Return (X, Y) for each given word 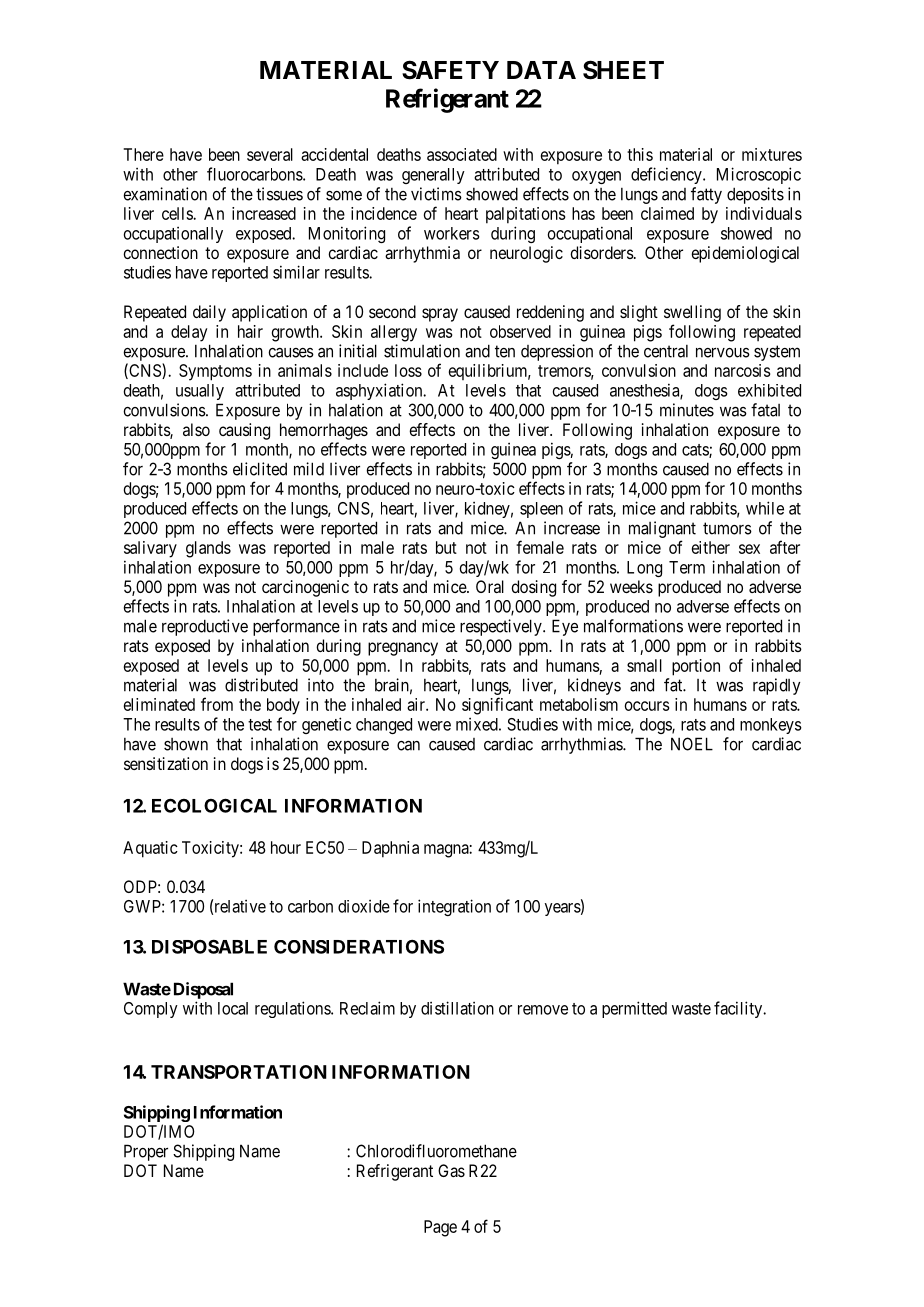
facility (739, 1009)
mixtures (772, 154)
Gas (451, 1170)
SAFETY (450, 70)
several (270, 154)
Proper (146, 1152)
